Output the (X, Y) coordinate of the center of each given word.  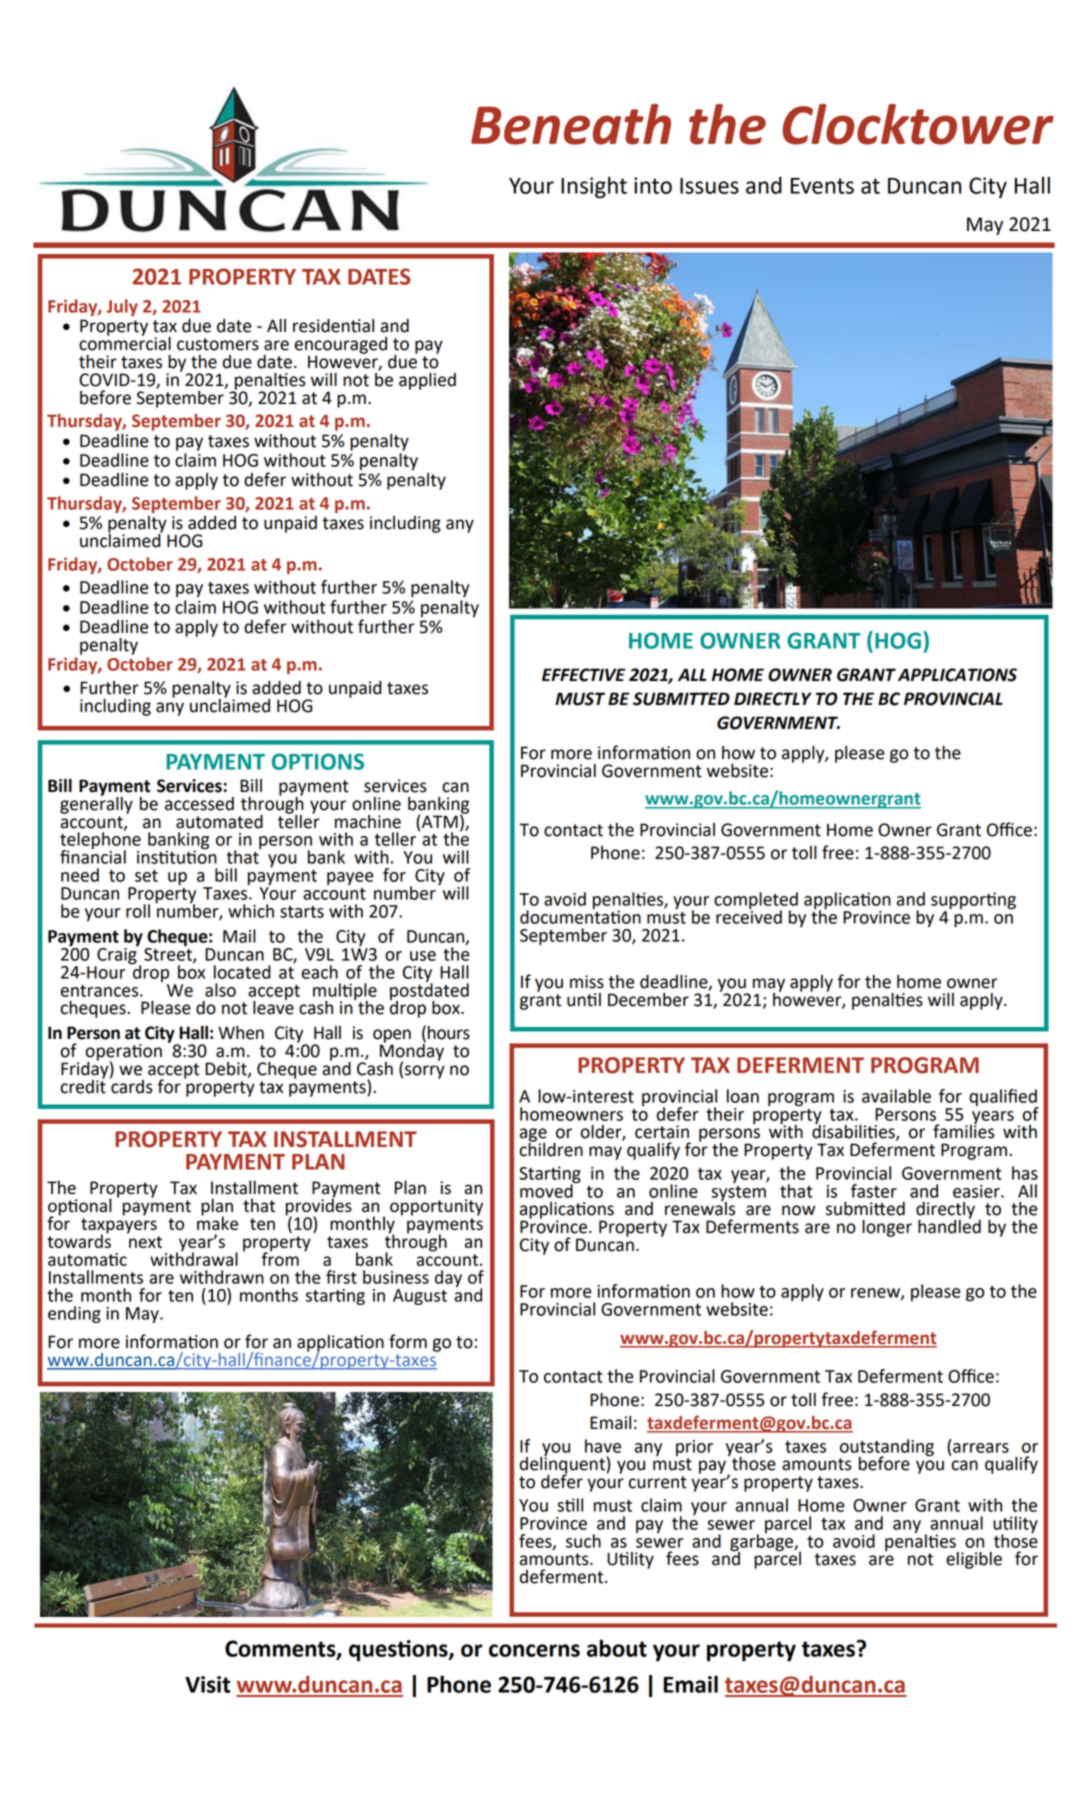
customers (218, 344)
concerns (534, 1650)
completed (756, 902)
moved (547, 1189)
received (749, 916)
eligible (974, 1560)
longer (887, 1228)
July (122, 307)
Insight (594, 187)
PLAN (318, 1162)
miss (587, 982)
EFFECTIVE (584, 675)
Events (822, 186)
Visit (207, 1684)
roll (138, 911)
